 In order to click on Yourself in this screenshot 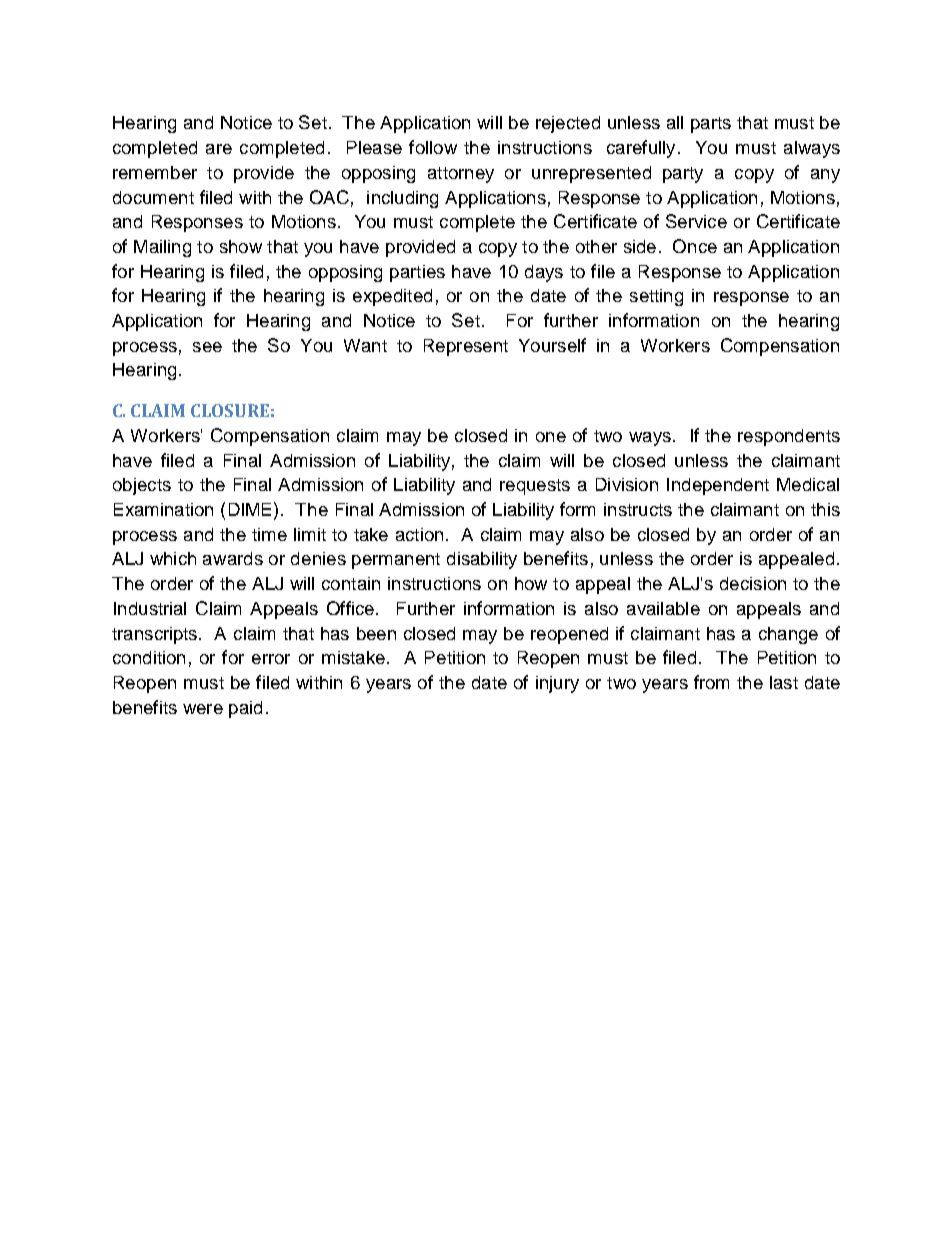, I will do `click(552, 345)`.
